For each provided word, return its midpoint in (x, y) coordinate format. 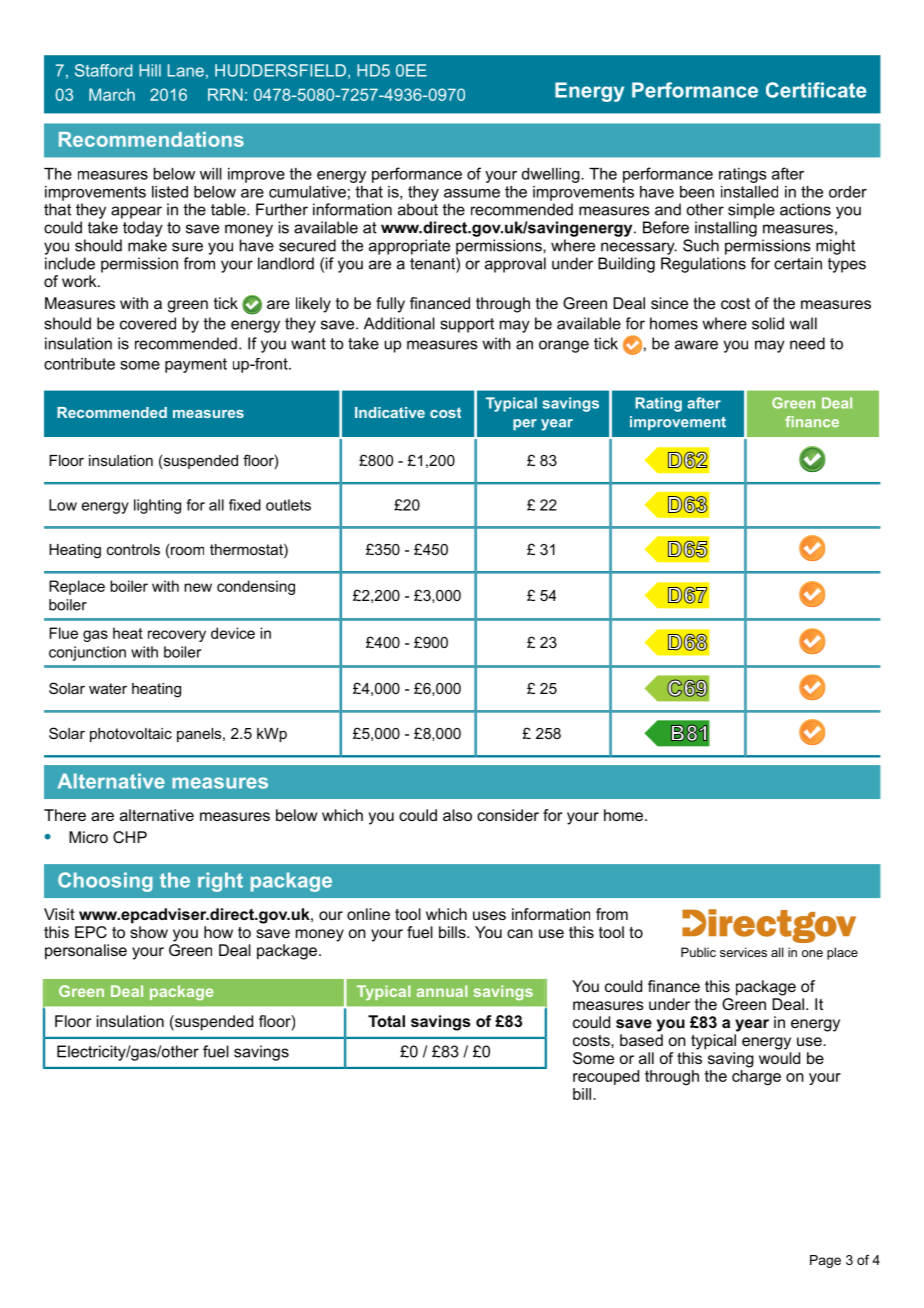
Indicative (390, 412)
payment (196, 365)
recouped (606, 1077)
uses (489, 915)
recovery (177, 636)
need (807, 343)
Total (386, 1021)
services (743, 952)
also (457, 815)
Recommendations (151, 139)
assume (472, 193)
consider (508, 815)
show (149, 932)
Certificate (816, 90)
